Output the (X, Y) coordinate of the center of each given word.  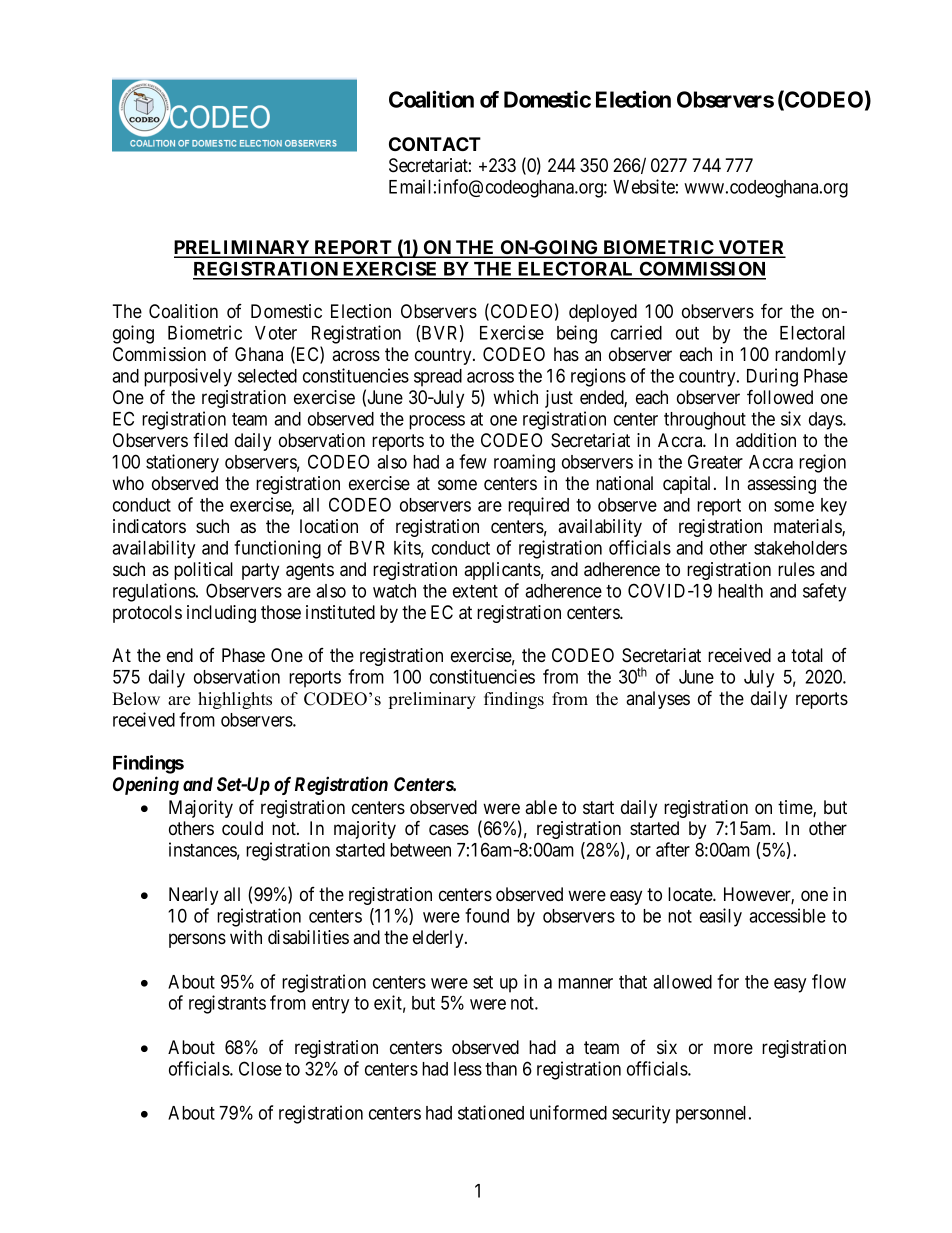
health (740, 591)
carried (636, 332)
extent (475, 591)
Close (260, 1068)
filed (210, 440)
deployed (603, 313)
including (221, 614)
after (673, 849)
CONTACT (435, 144)
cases (449, 829)
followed (780, 396)
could (242, 828)
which (515, 397)
